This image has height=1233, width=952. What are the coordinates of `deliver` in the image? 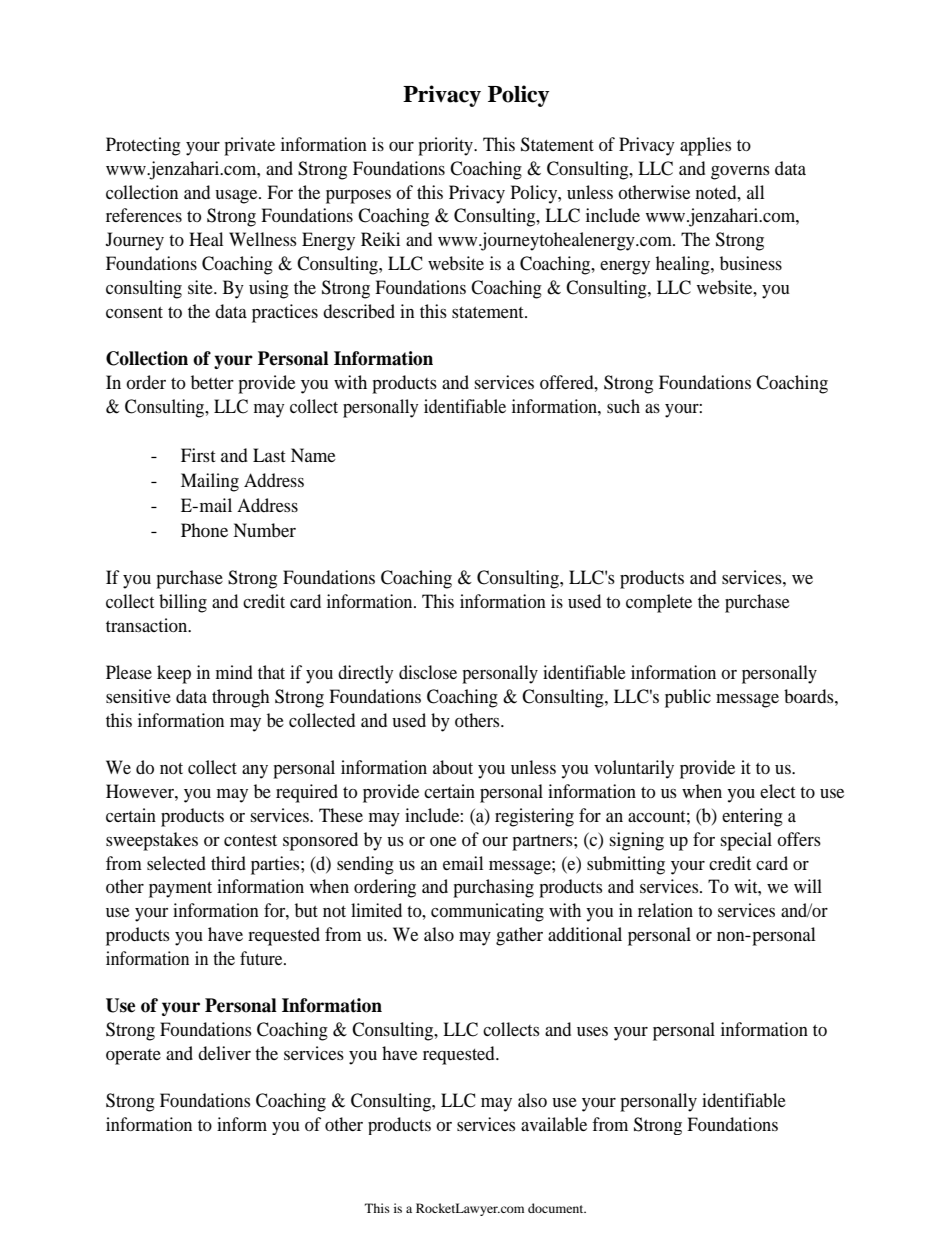 It's located at (224, 1053).
